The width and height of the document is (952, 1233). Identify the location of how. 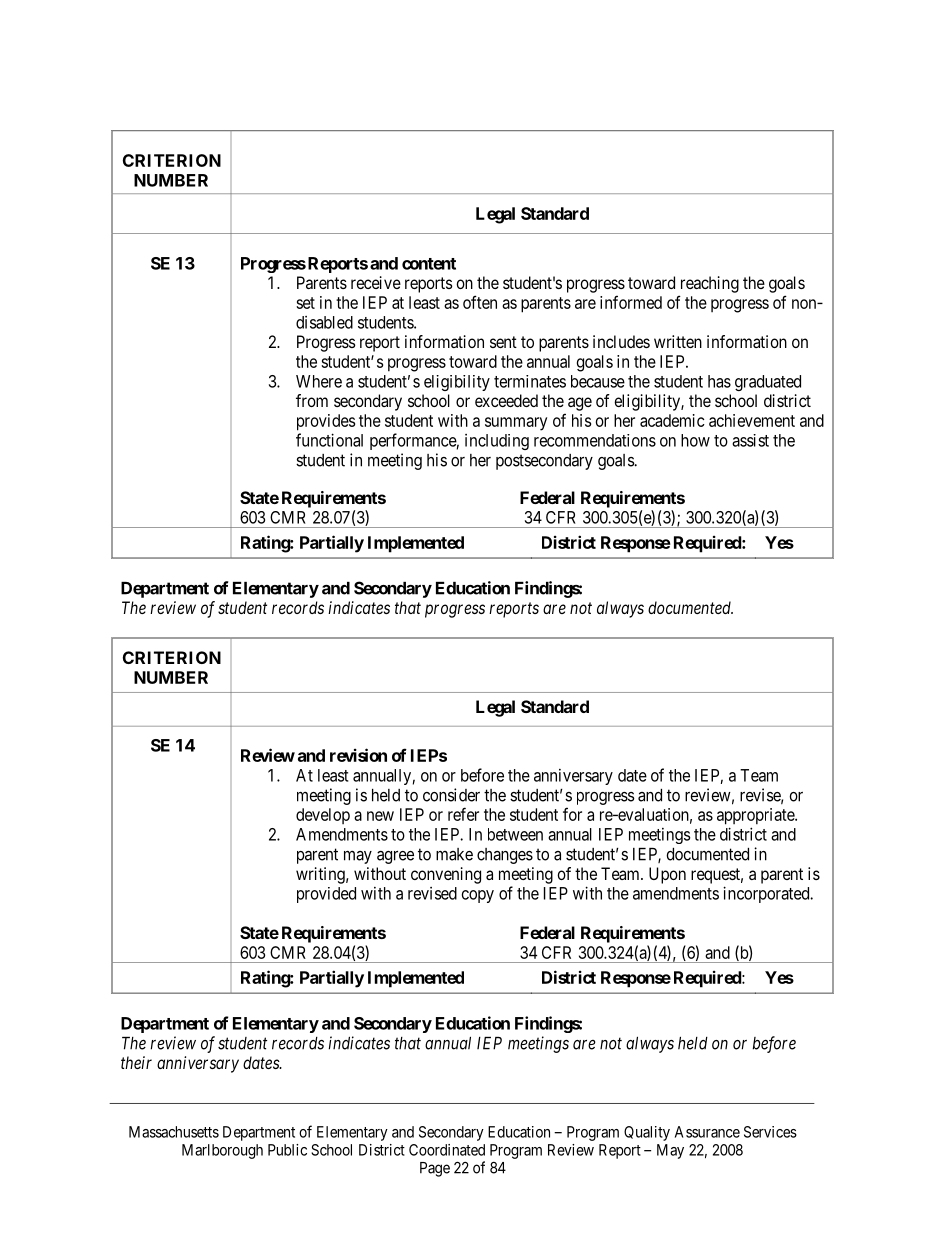
(695, 440).
